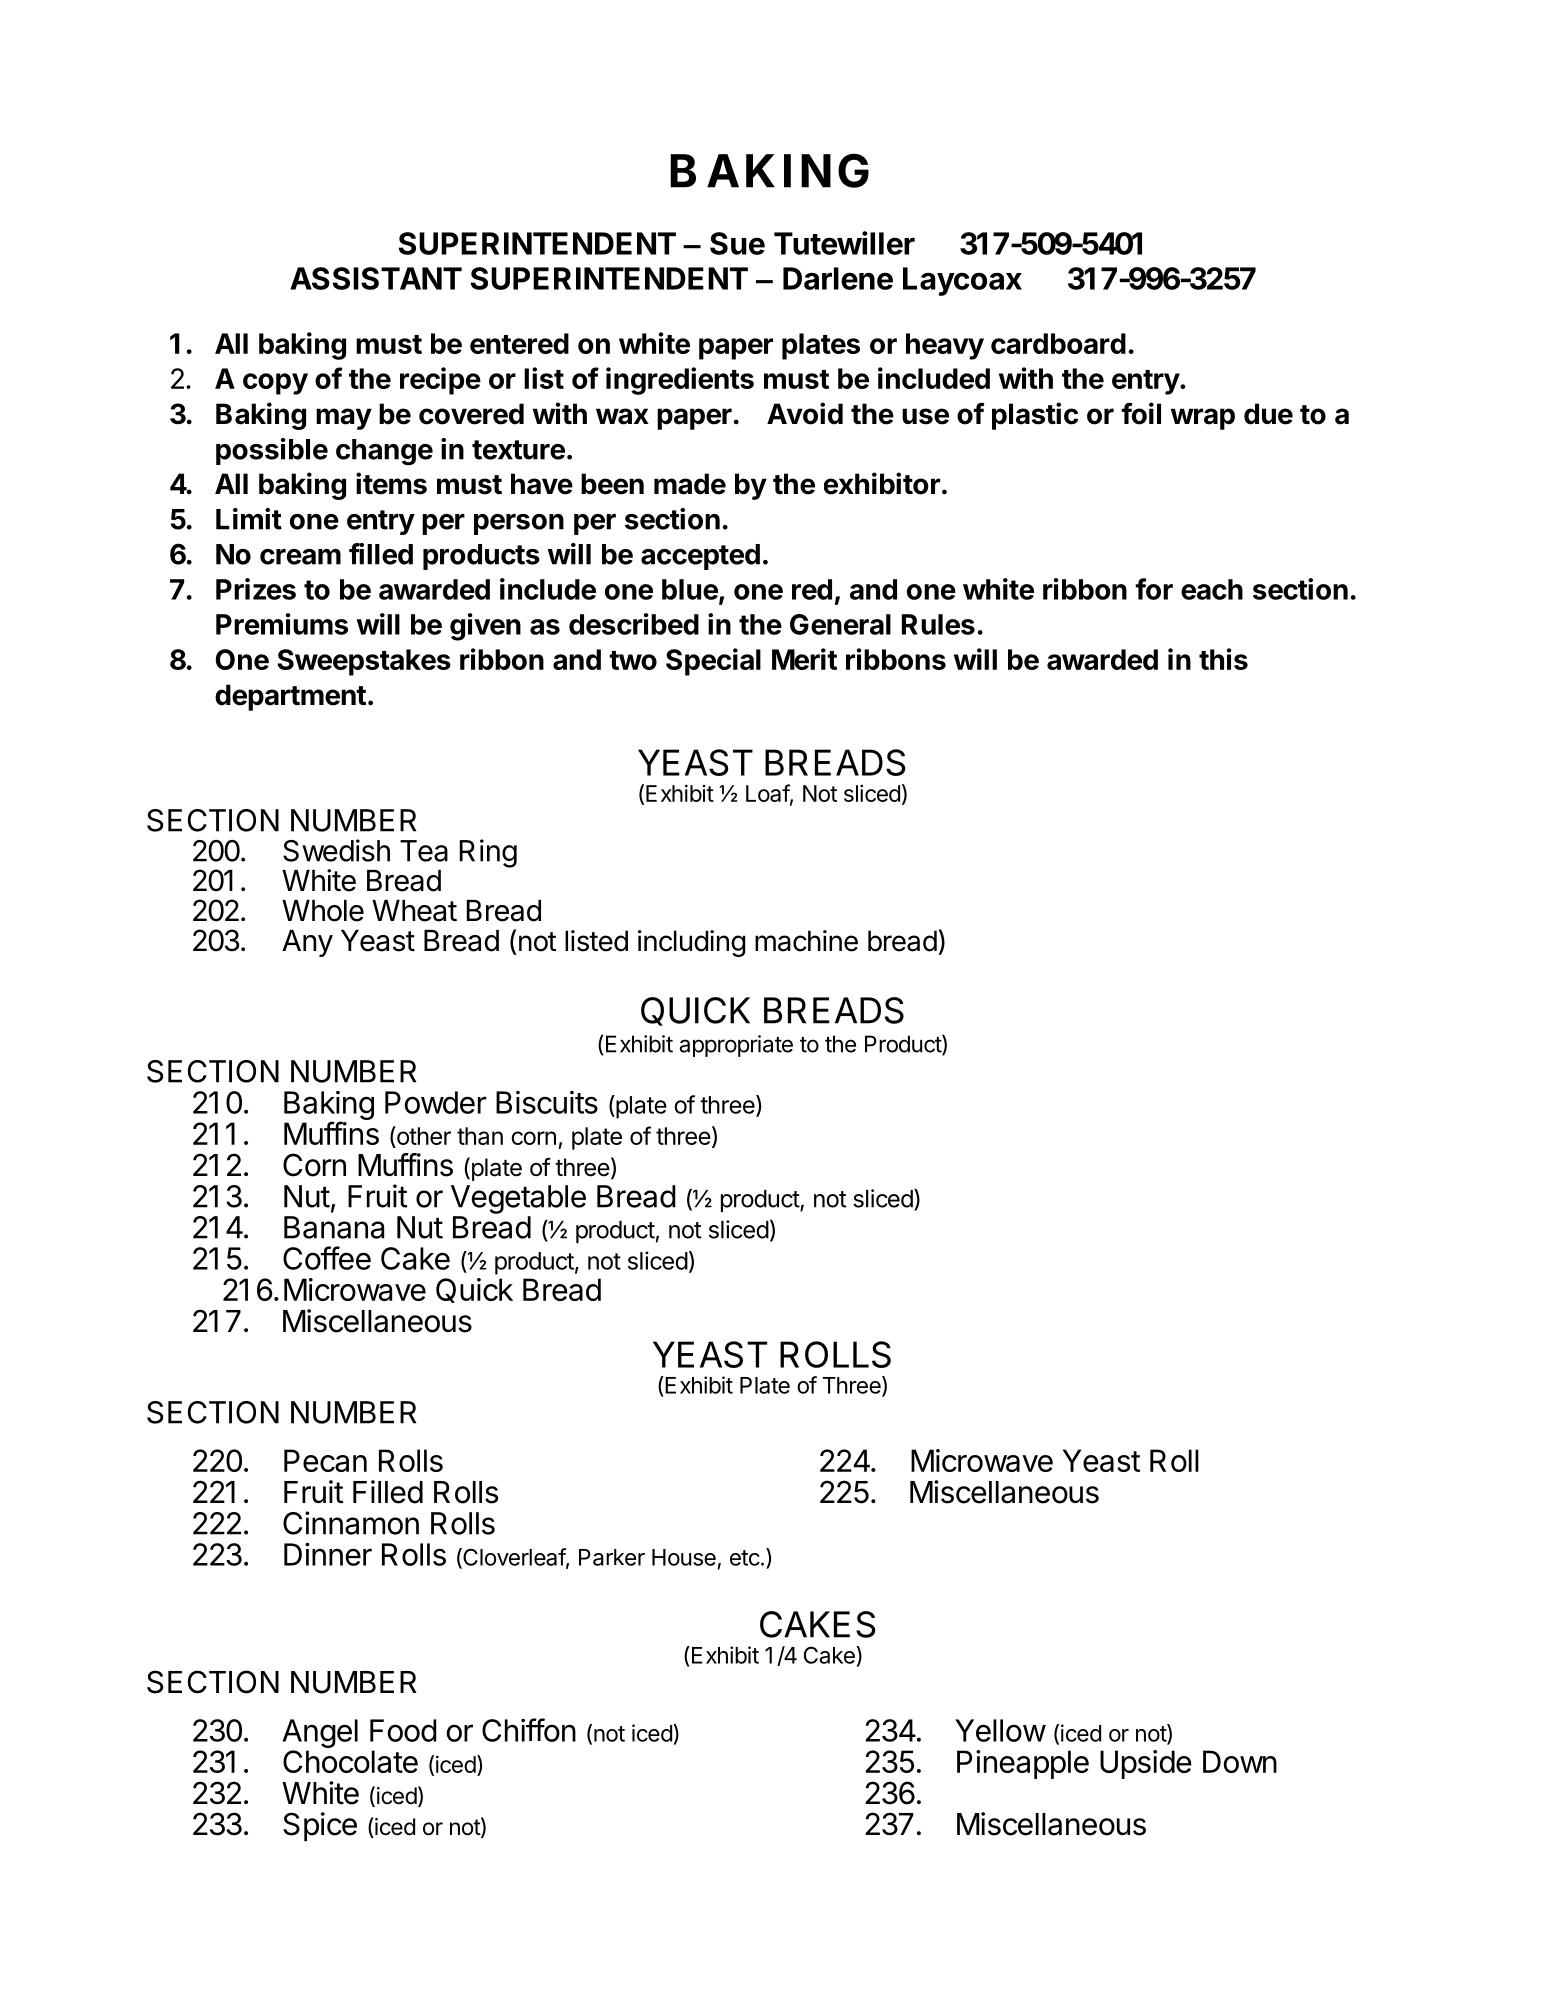 This screenshot has width=1545, height=2000. Describe the element at coordinates (336, 850) in the screenshot. I see `Swedish` at that location.
